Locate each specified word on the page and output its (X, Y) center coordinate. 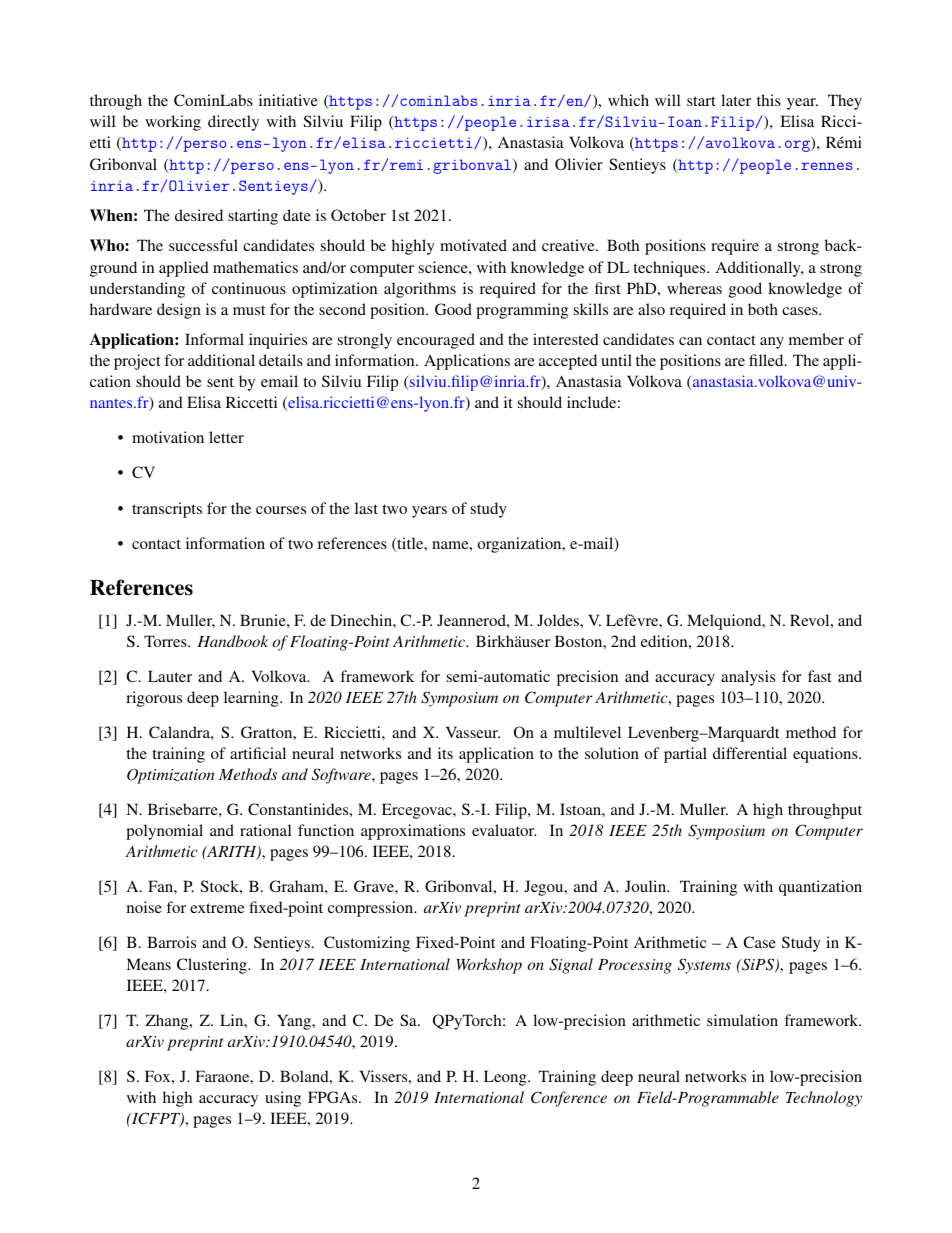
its (445, 753)
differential (750, 753)
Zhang (168, 1022)
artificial (258, 753)
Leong (506, 1078)
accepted (568, 362)
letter (226, 437)
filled (767, 360)
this (769, 100)
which (628, 100)
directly (233, 123)
